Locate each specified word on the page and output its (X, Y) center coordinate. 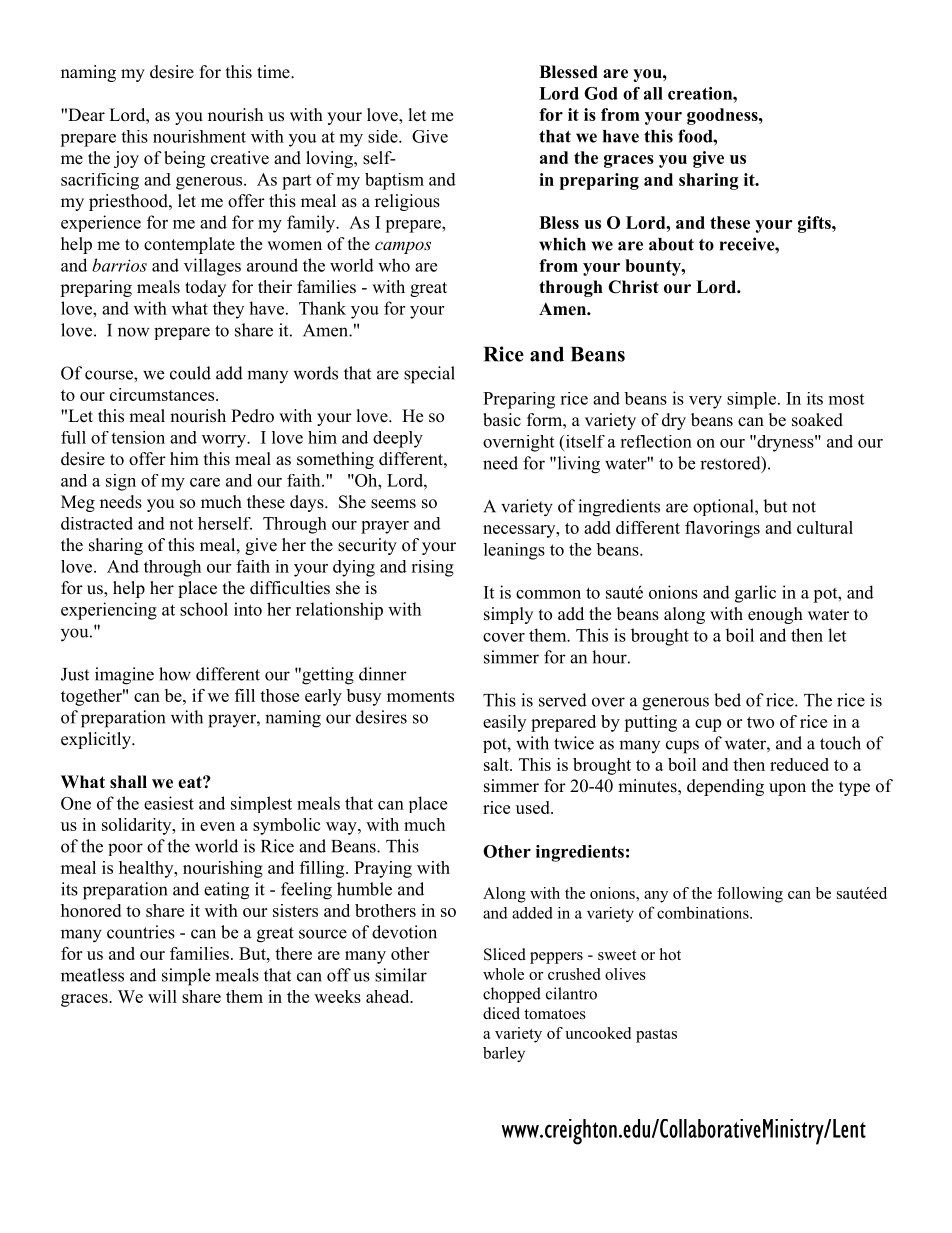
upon (787, 789)
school (204, 609)
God (601, 93)
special (429, 375)
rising (432, 568)
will (162, 996)
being (184, 159)
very (705, 402)
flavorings (722, 529)
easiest (169, 803)
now (134, 332)
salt (497, 764)
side (384, 136)
